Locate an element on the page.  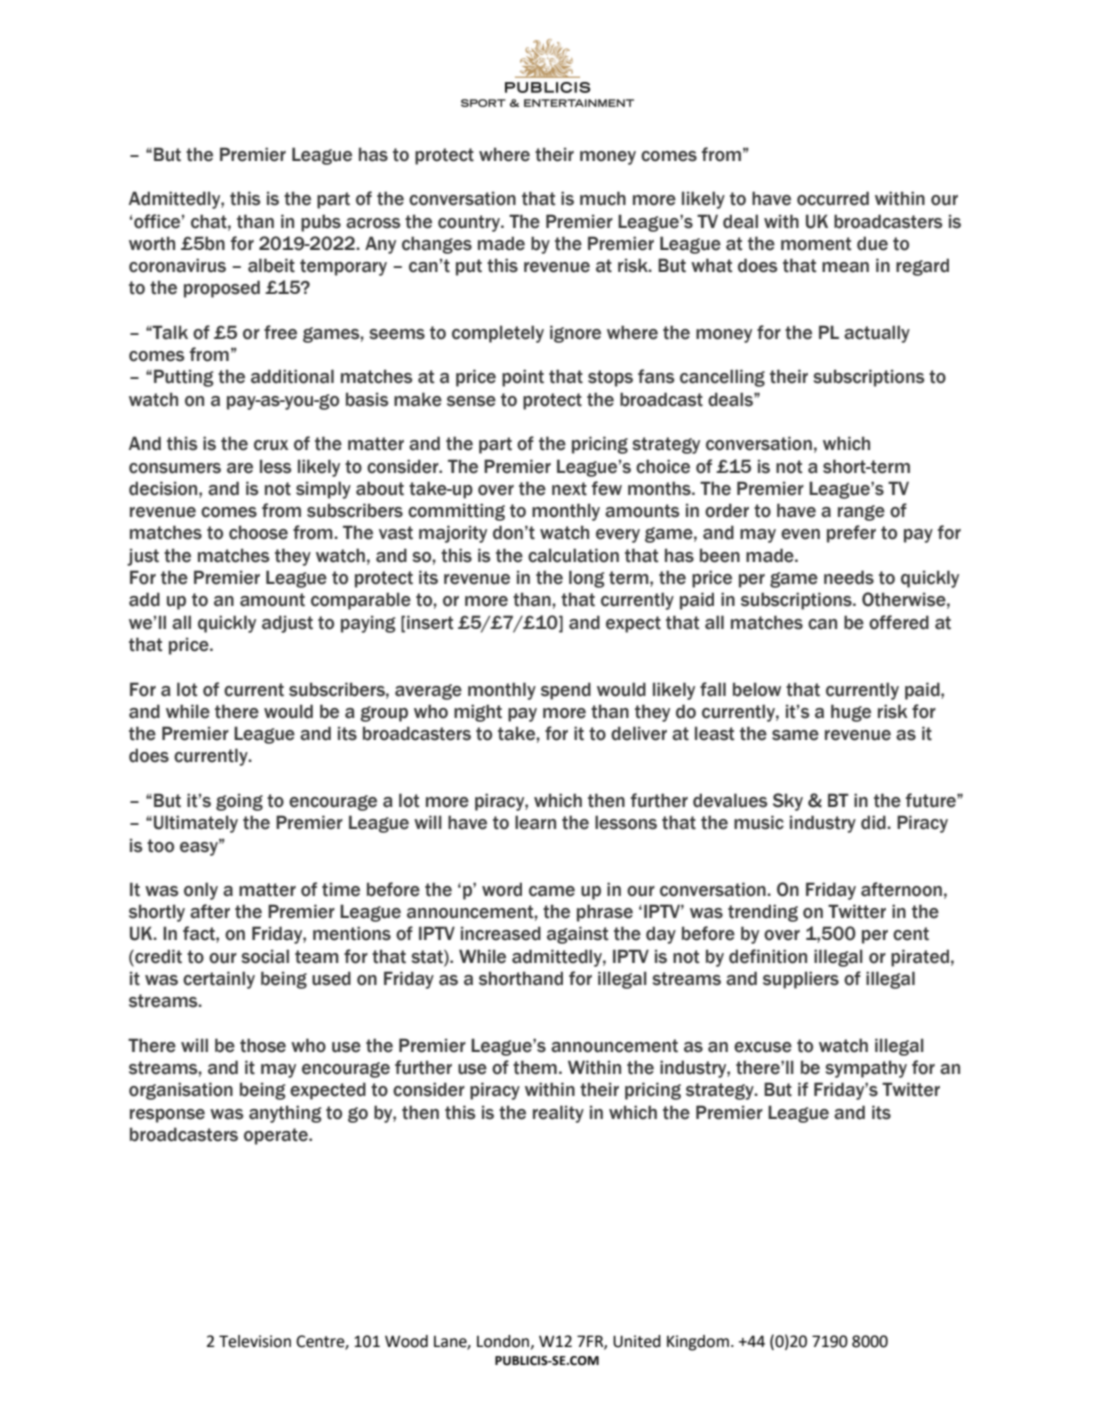
Television is located at coordinates (255, 1341).
